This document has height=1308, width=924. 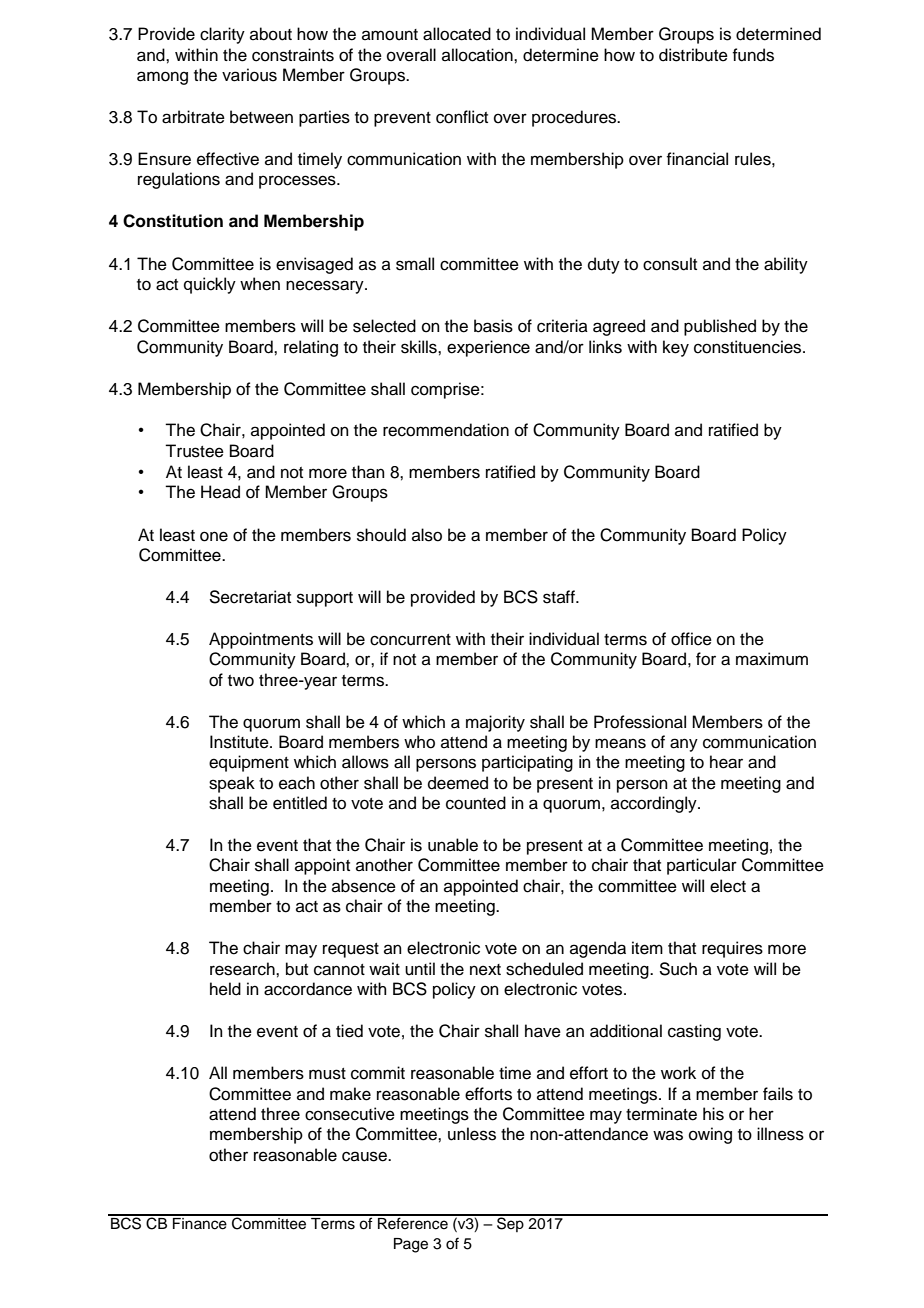 I want to click on various, so click(x=249, y=75).
